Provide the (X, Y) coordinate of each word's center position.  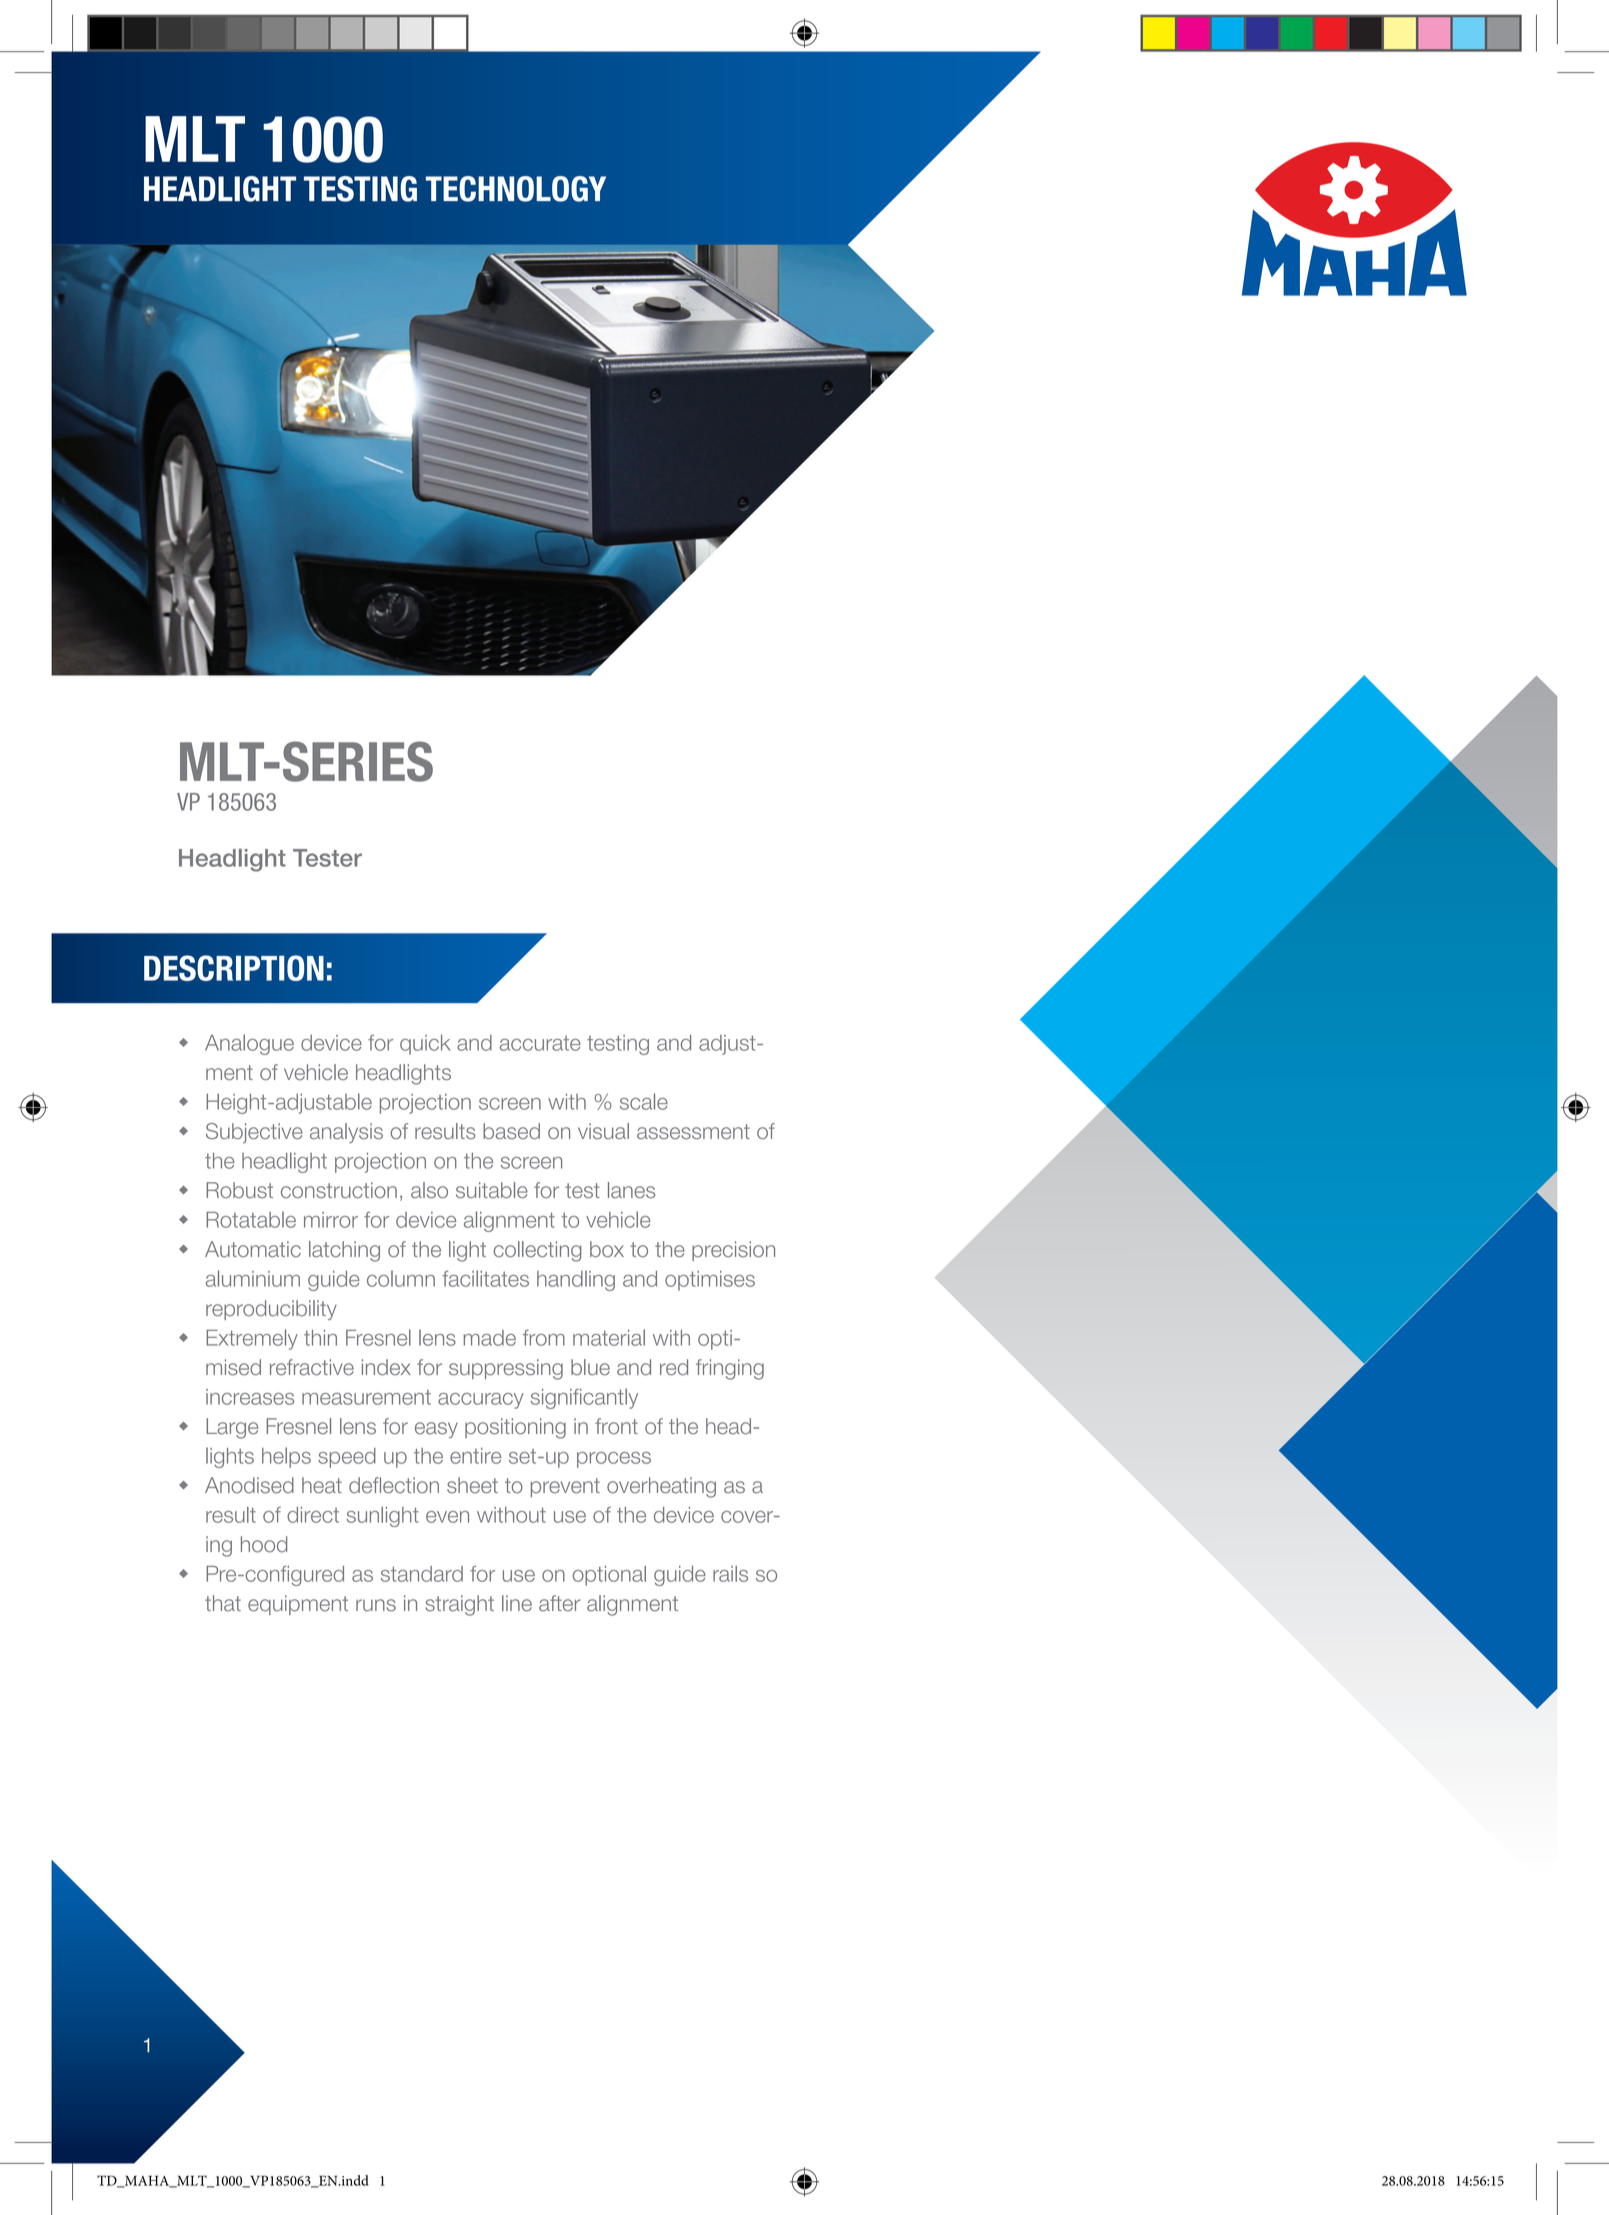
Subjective (254, 1133)
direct (313, 1515)
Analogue (249, 1044)
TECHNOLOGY (516, 189)
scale (644, 1101)
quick (425, 1045)
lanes (631, 1190)
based (511, 1131)
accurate (540, 1043)
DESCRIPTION (234, 968)
